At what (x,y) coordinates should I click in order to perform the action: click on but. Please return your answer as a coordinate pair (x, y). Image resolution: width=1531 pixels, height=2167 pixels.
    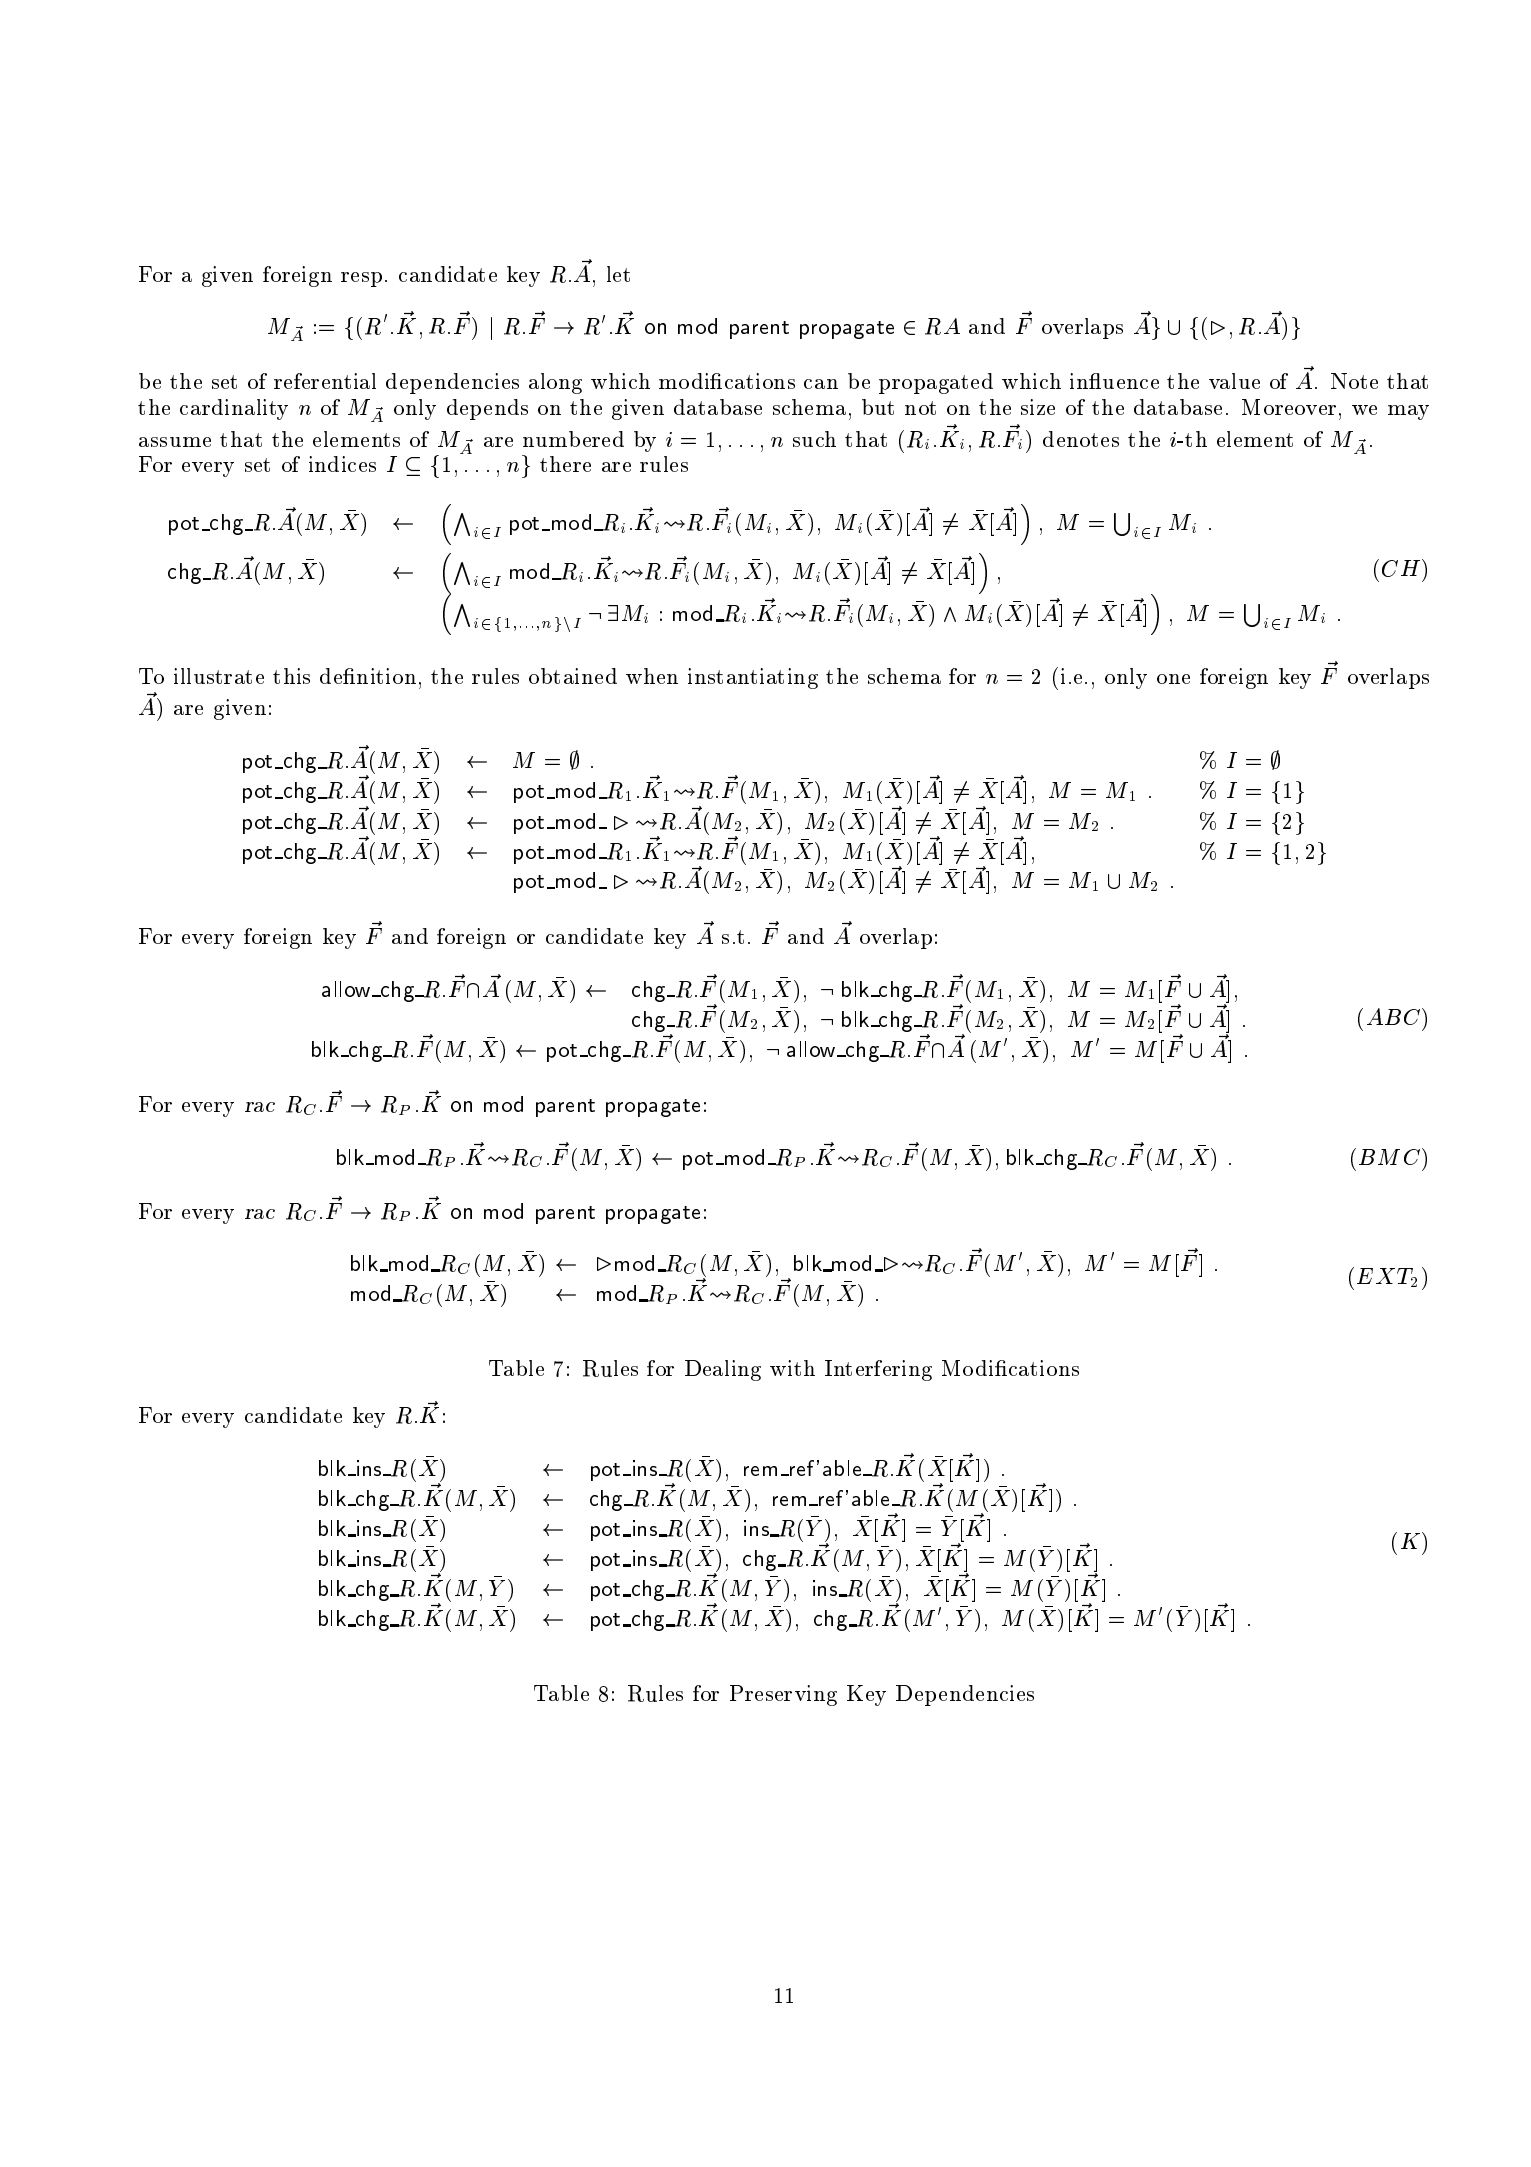
    Looking at the image, I should click on (878, 407).
